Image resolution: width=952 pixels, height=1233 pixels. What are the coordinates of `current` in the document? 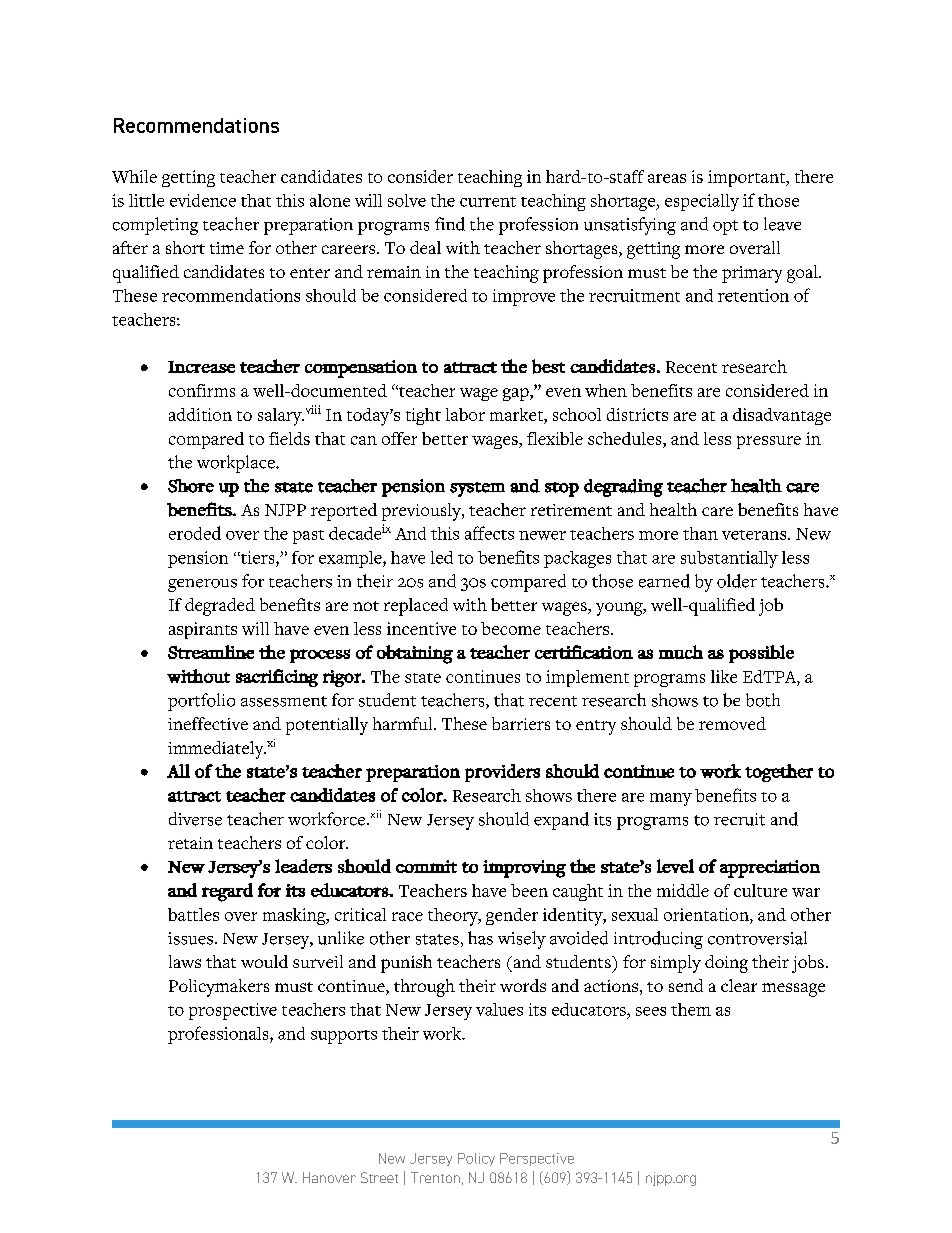 It's located at (488, 202).
